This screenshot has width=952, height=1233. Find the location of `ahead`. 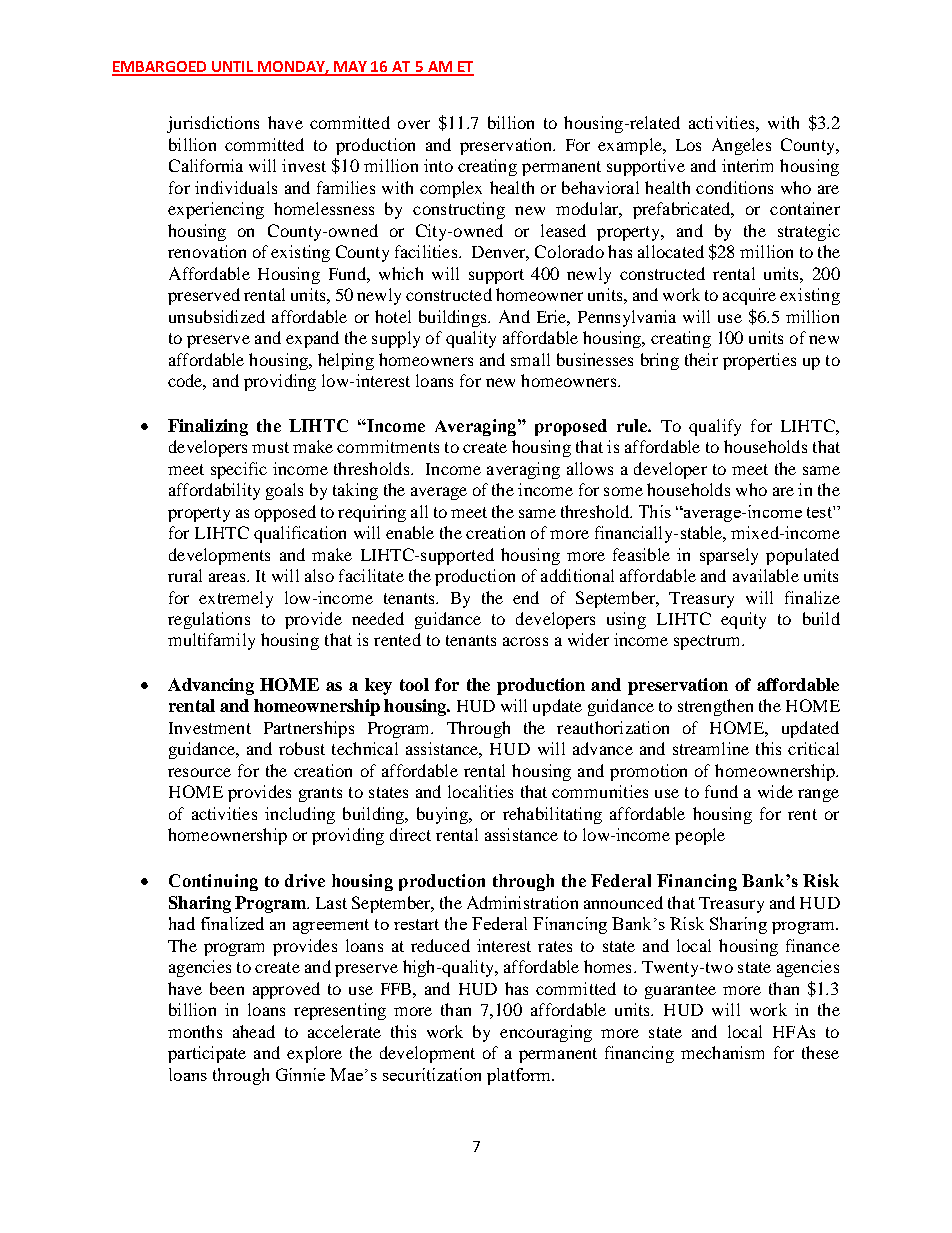

ahead is located at coordinates (254, 1031).
